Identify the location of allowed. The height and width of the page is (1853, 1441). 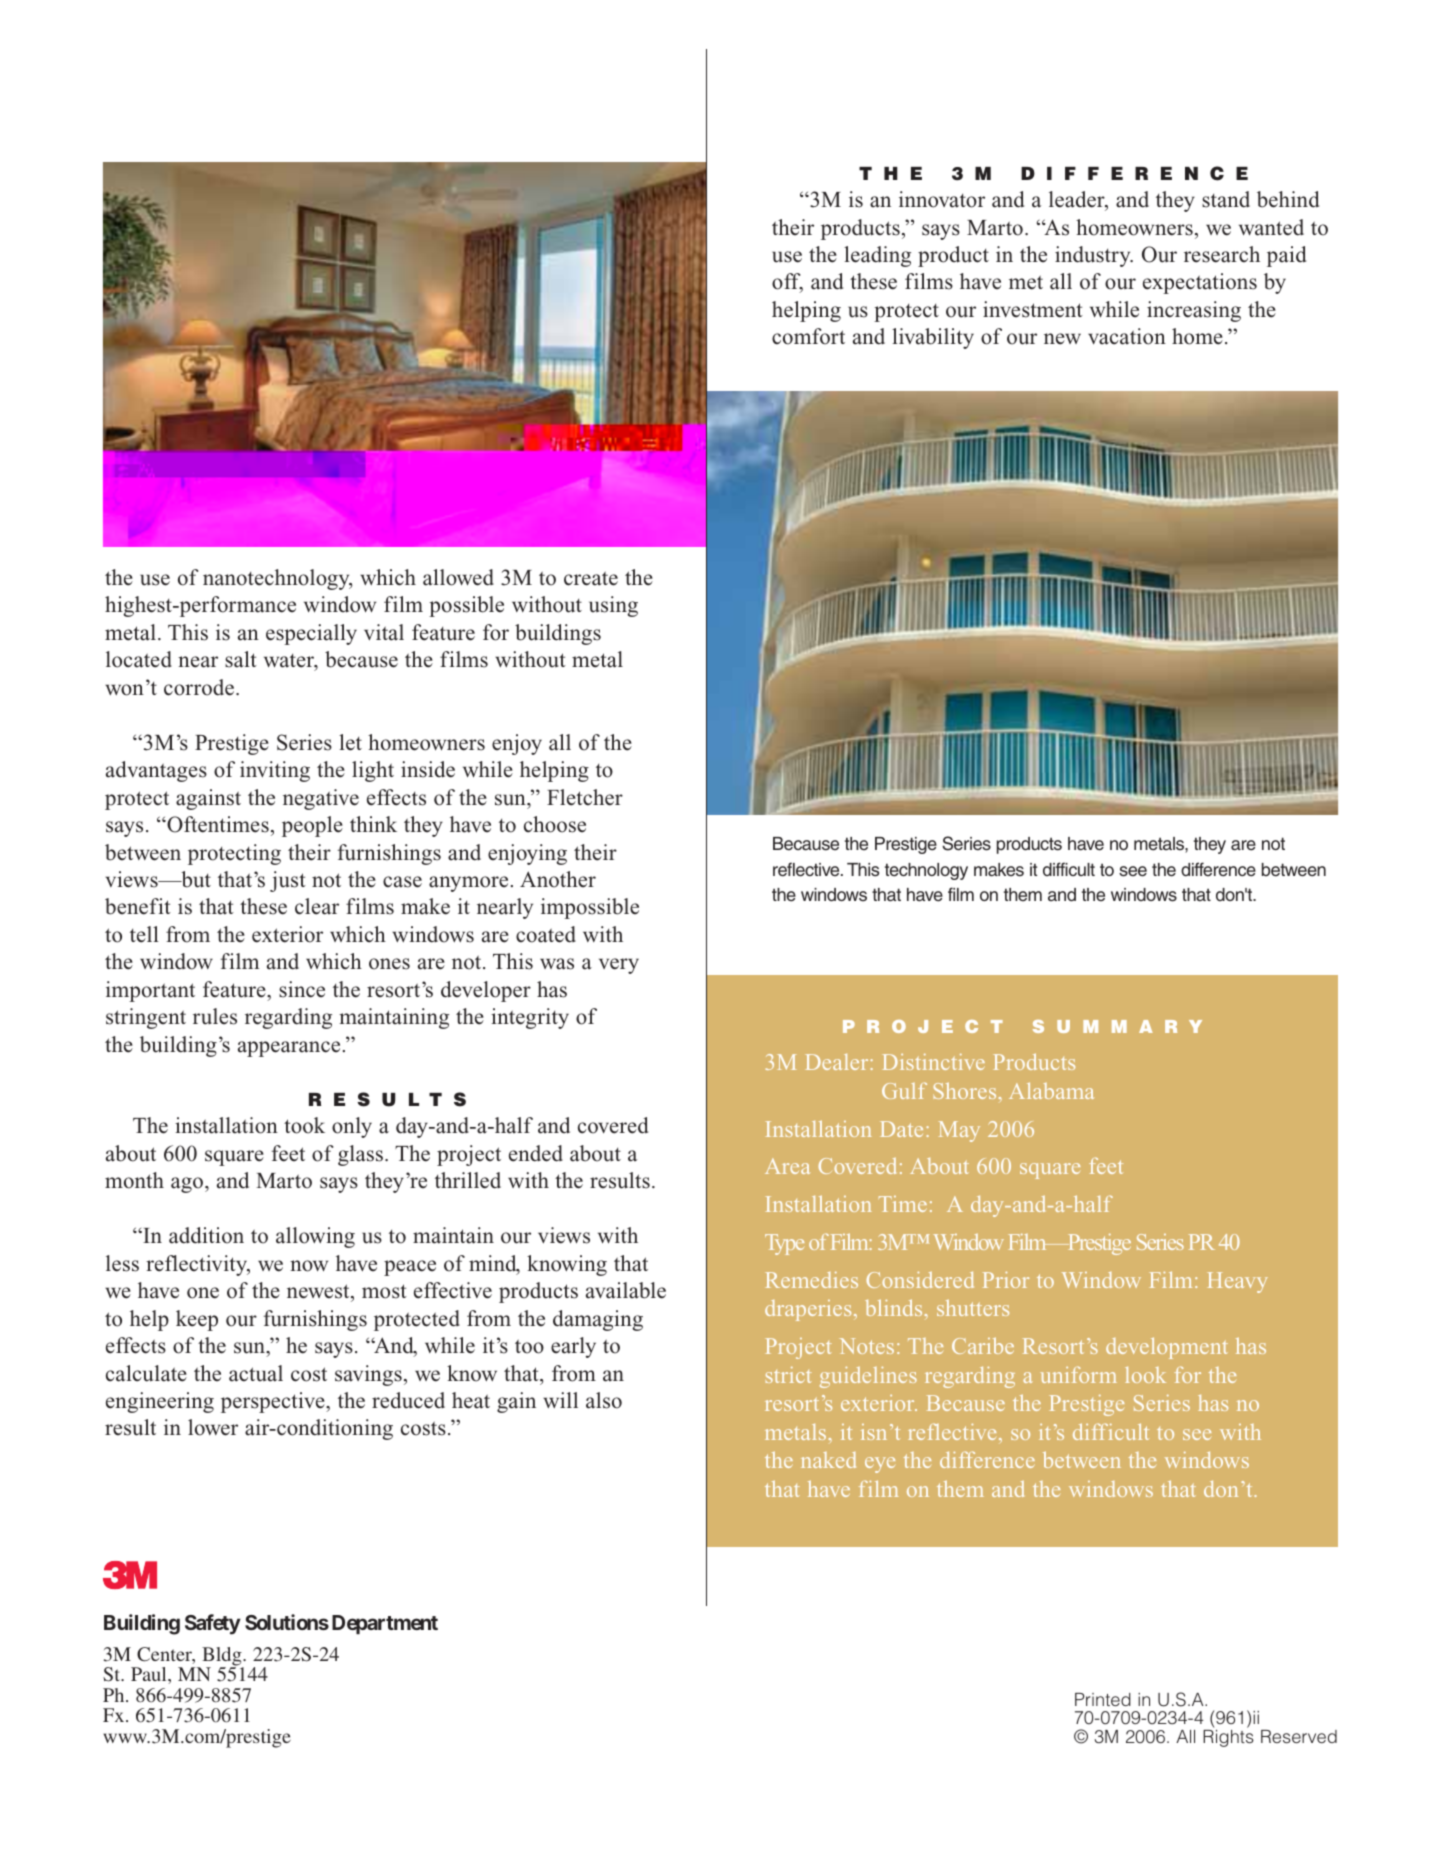
(458, 577).
